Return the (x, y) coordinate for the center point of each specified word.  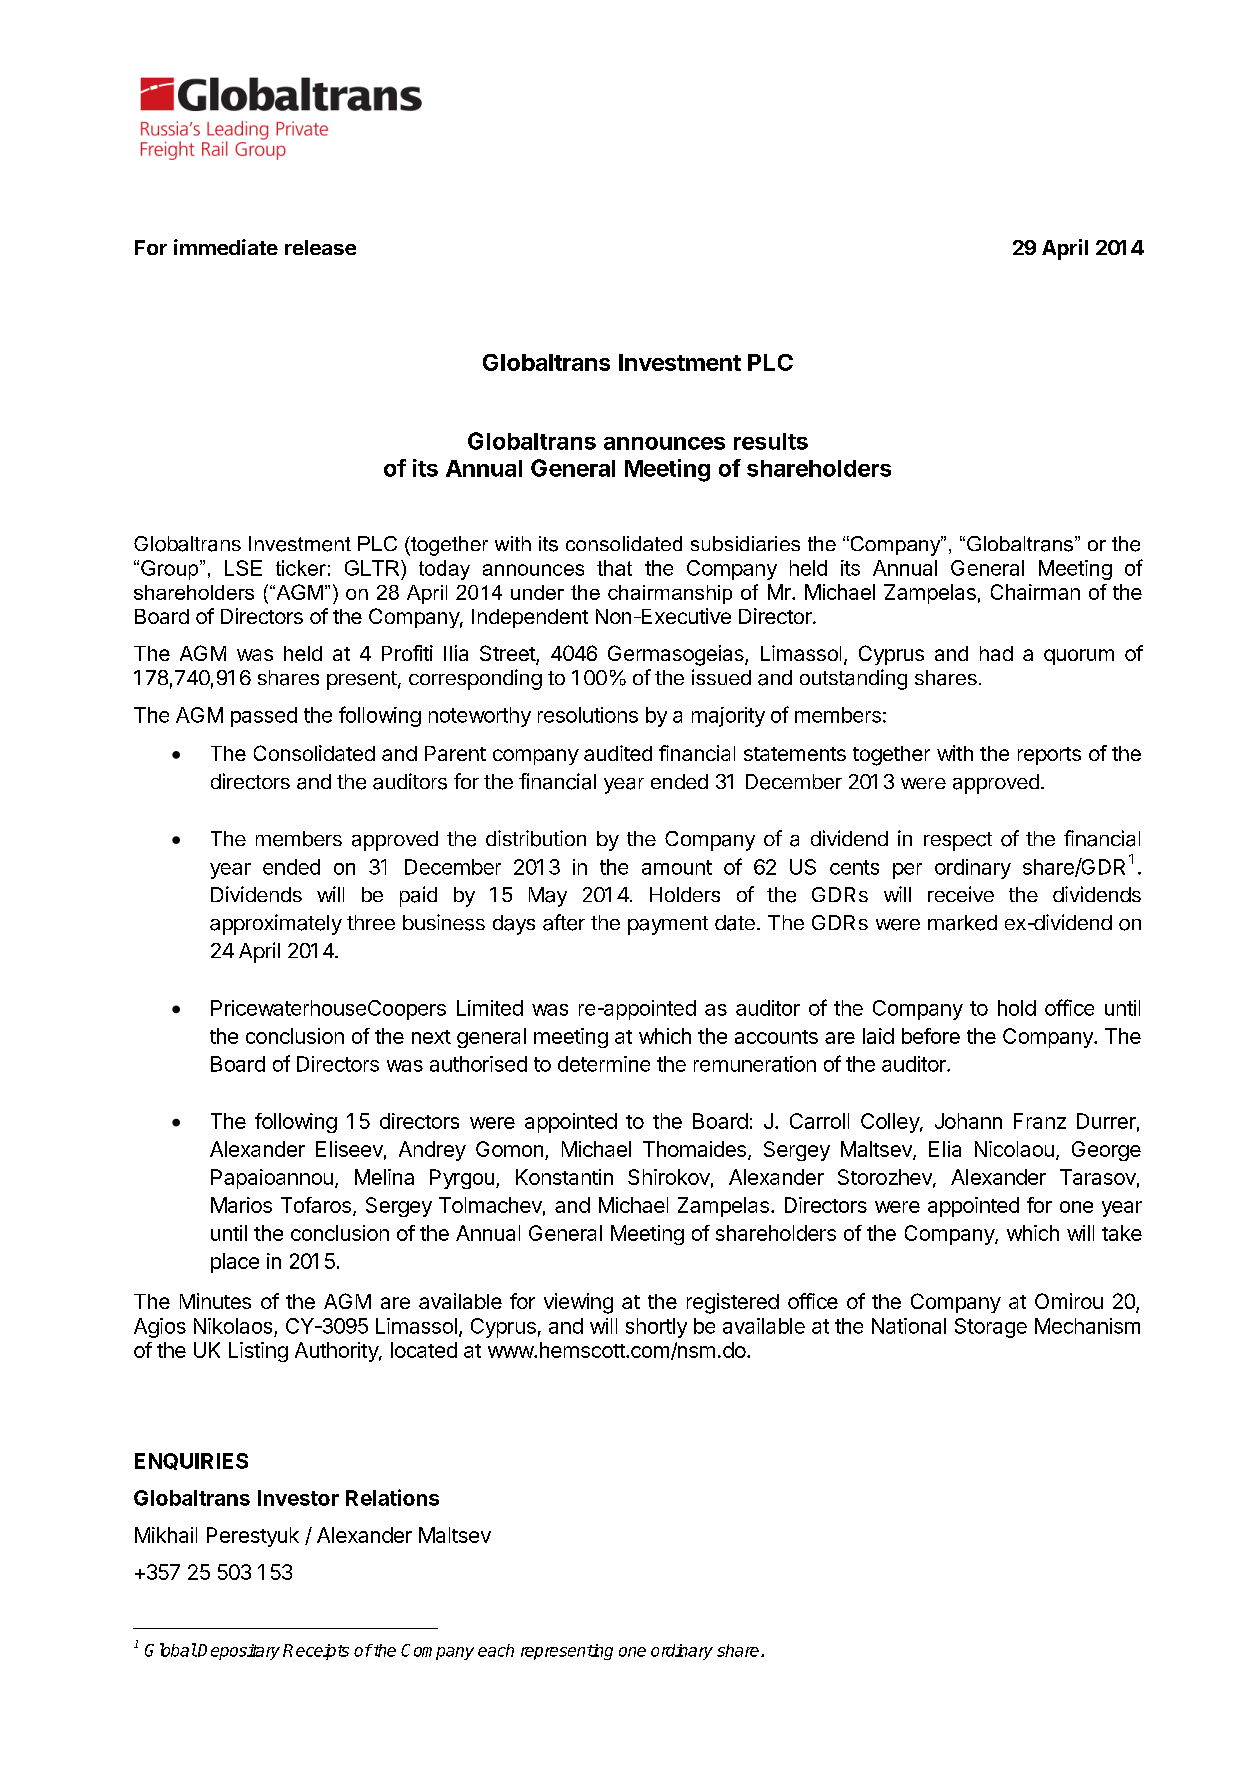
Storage (991, 1328)
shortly (656, 1328)
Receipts (316, 1652)
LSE (243, 568)
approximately (276, 924)
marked (962, 923)
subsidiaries (745, 543)
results (771, 441)
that (614, 568)
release (320, 247)
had (996, 653)
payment (668, 925)
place (235, 1263)
